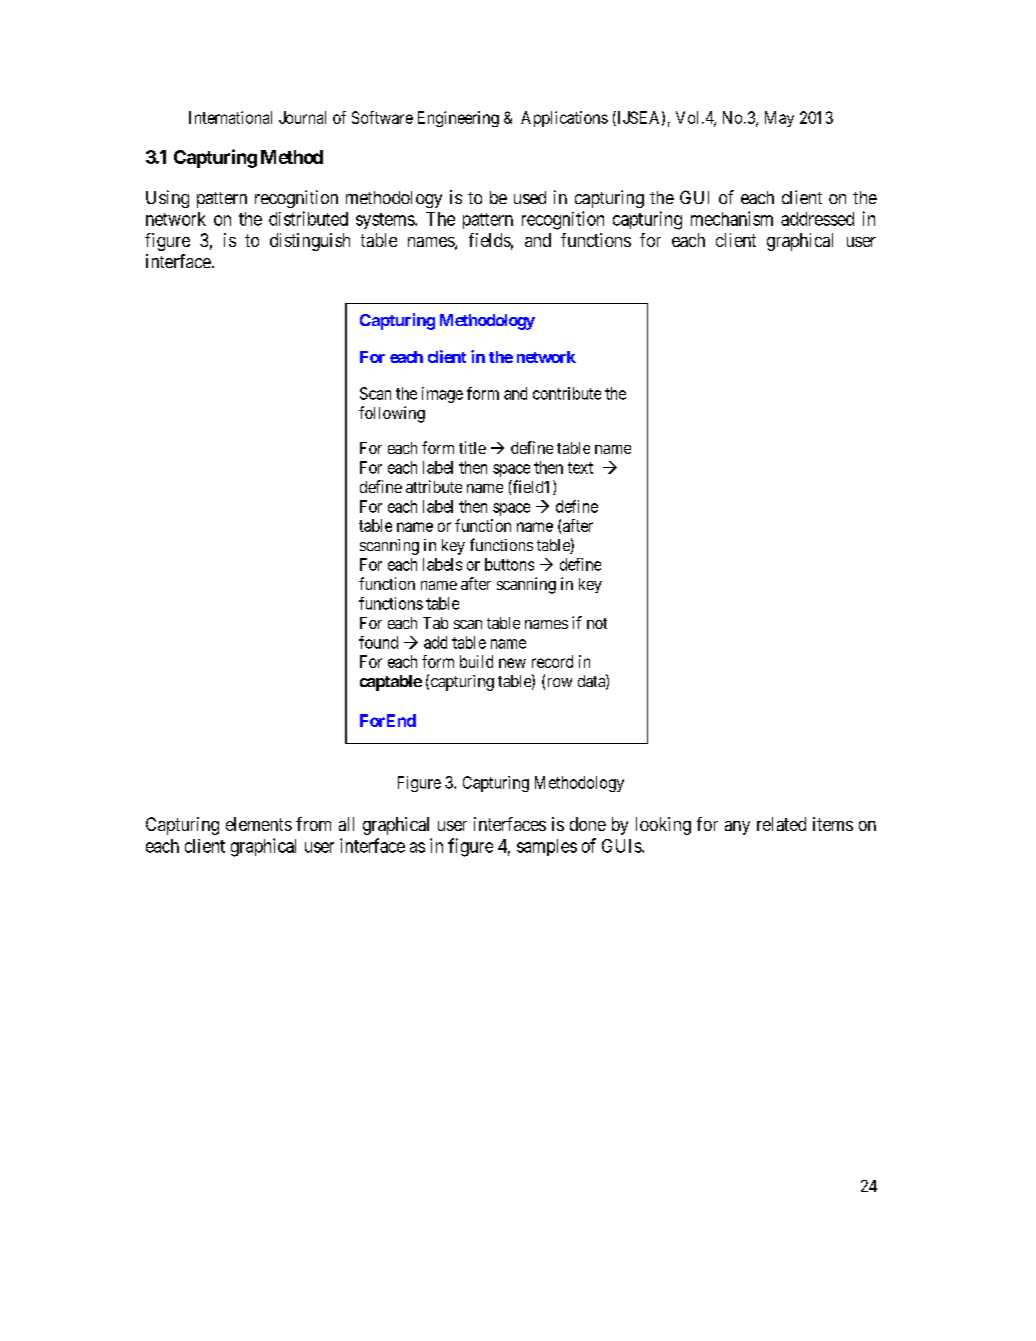 The height and width of the document is (1341, 1036). Describe the element at coordinates (552, 661) in the document. I see `record` at that location.
